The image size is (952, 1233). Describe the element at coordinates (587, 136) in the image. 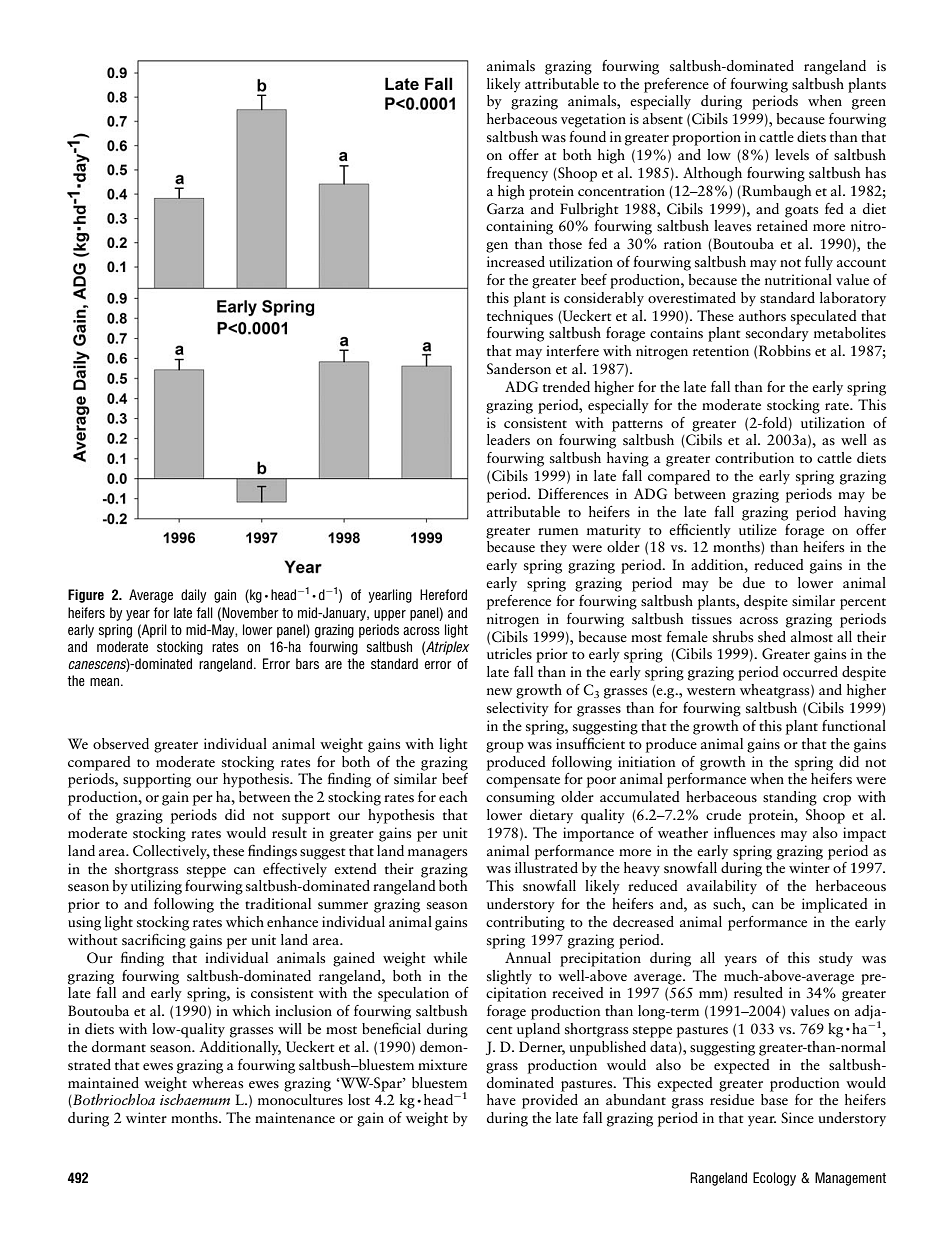

I see `found` at that location.
